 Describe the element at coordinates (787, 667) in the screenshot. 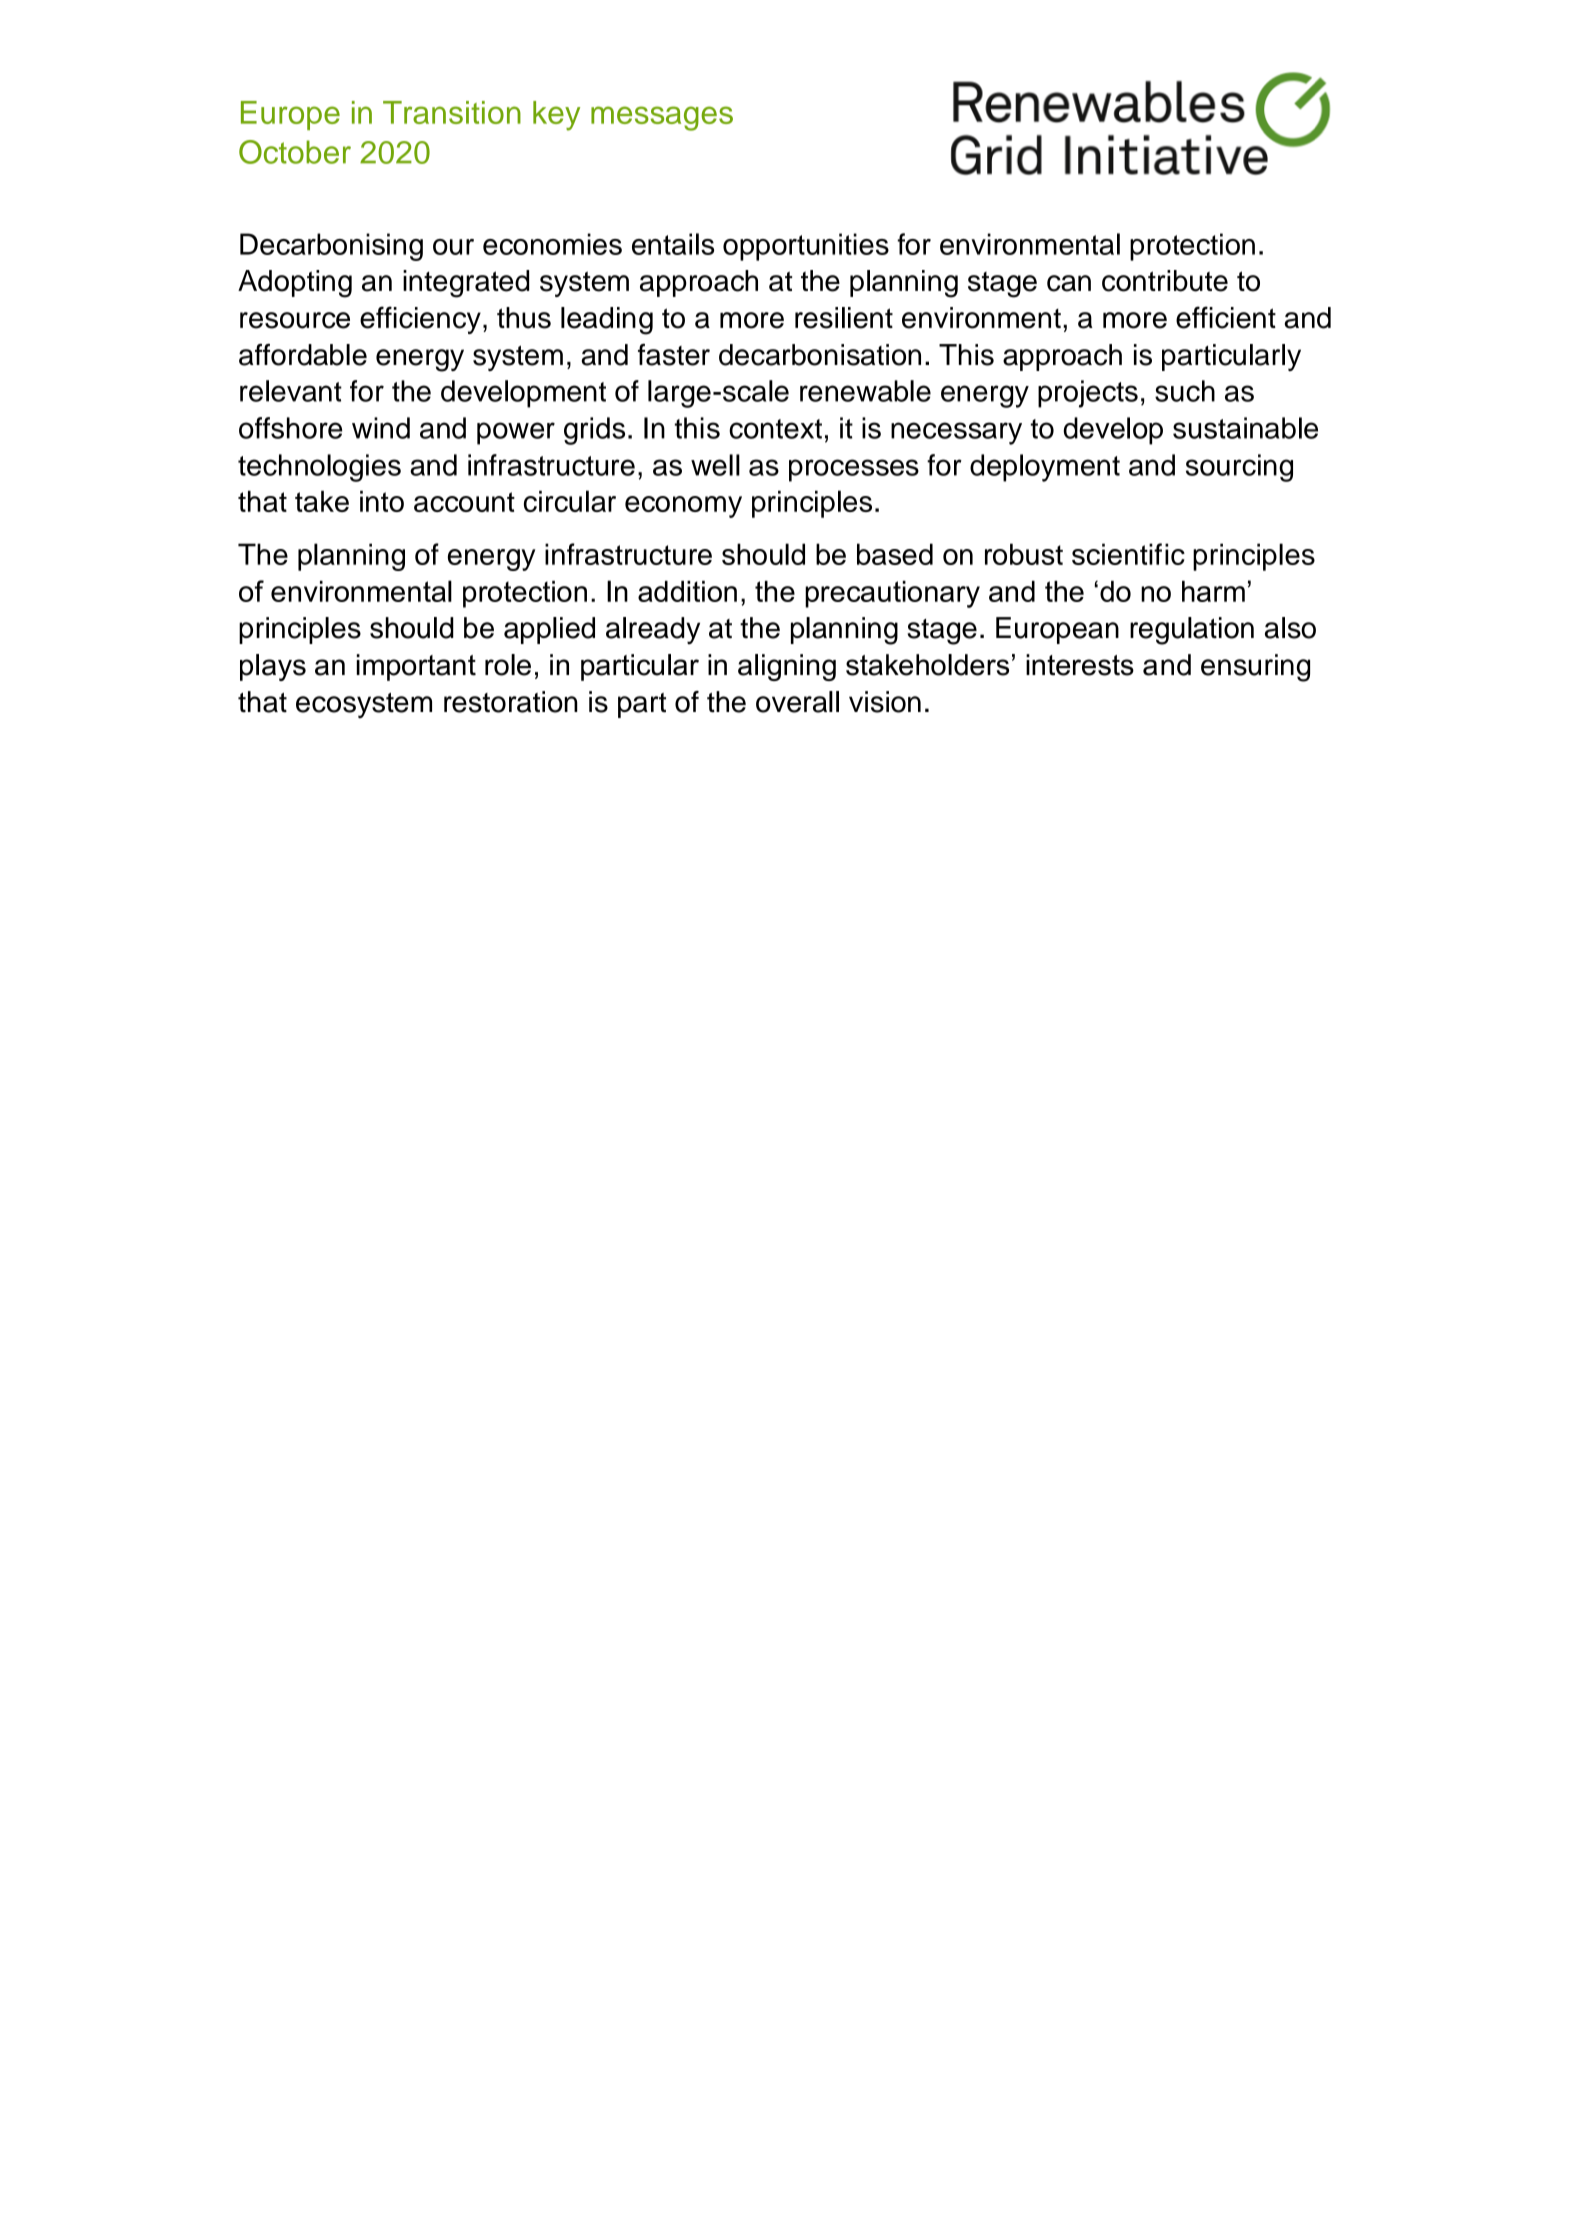

I see `aligning` at that location.
